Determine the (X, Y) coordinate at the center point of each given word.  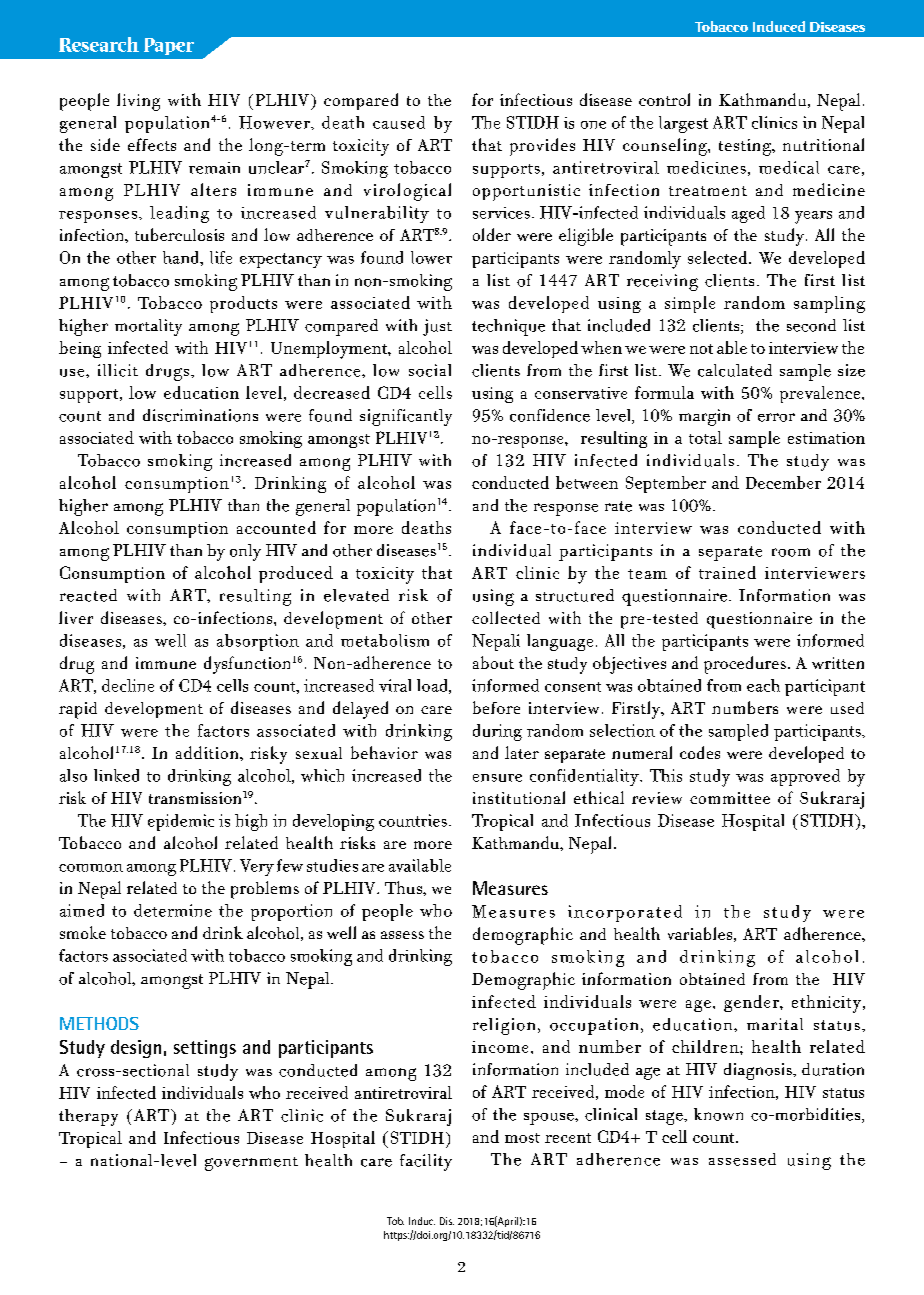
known (718, 1114)
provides (542, 147)
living (138, 102)
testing (746, 147)
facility (426, 1162)
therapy (88, 1117)
